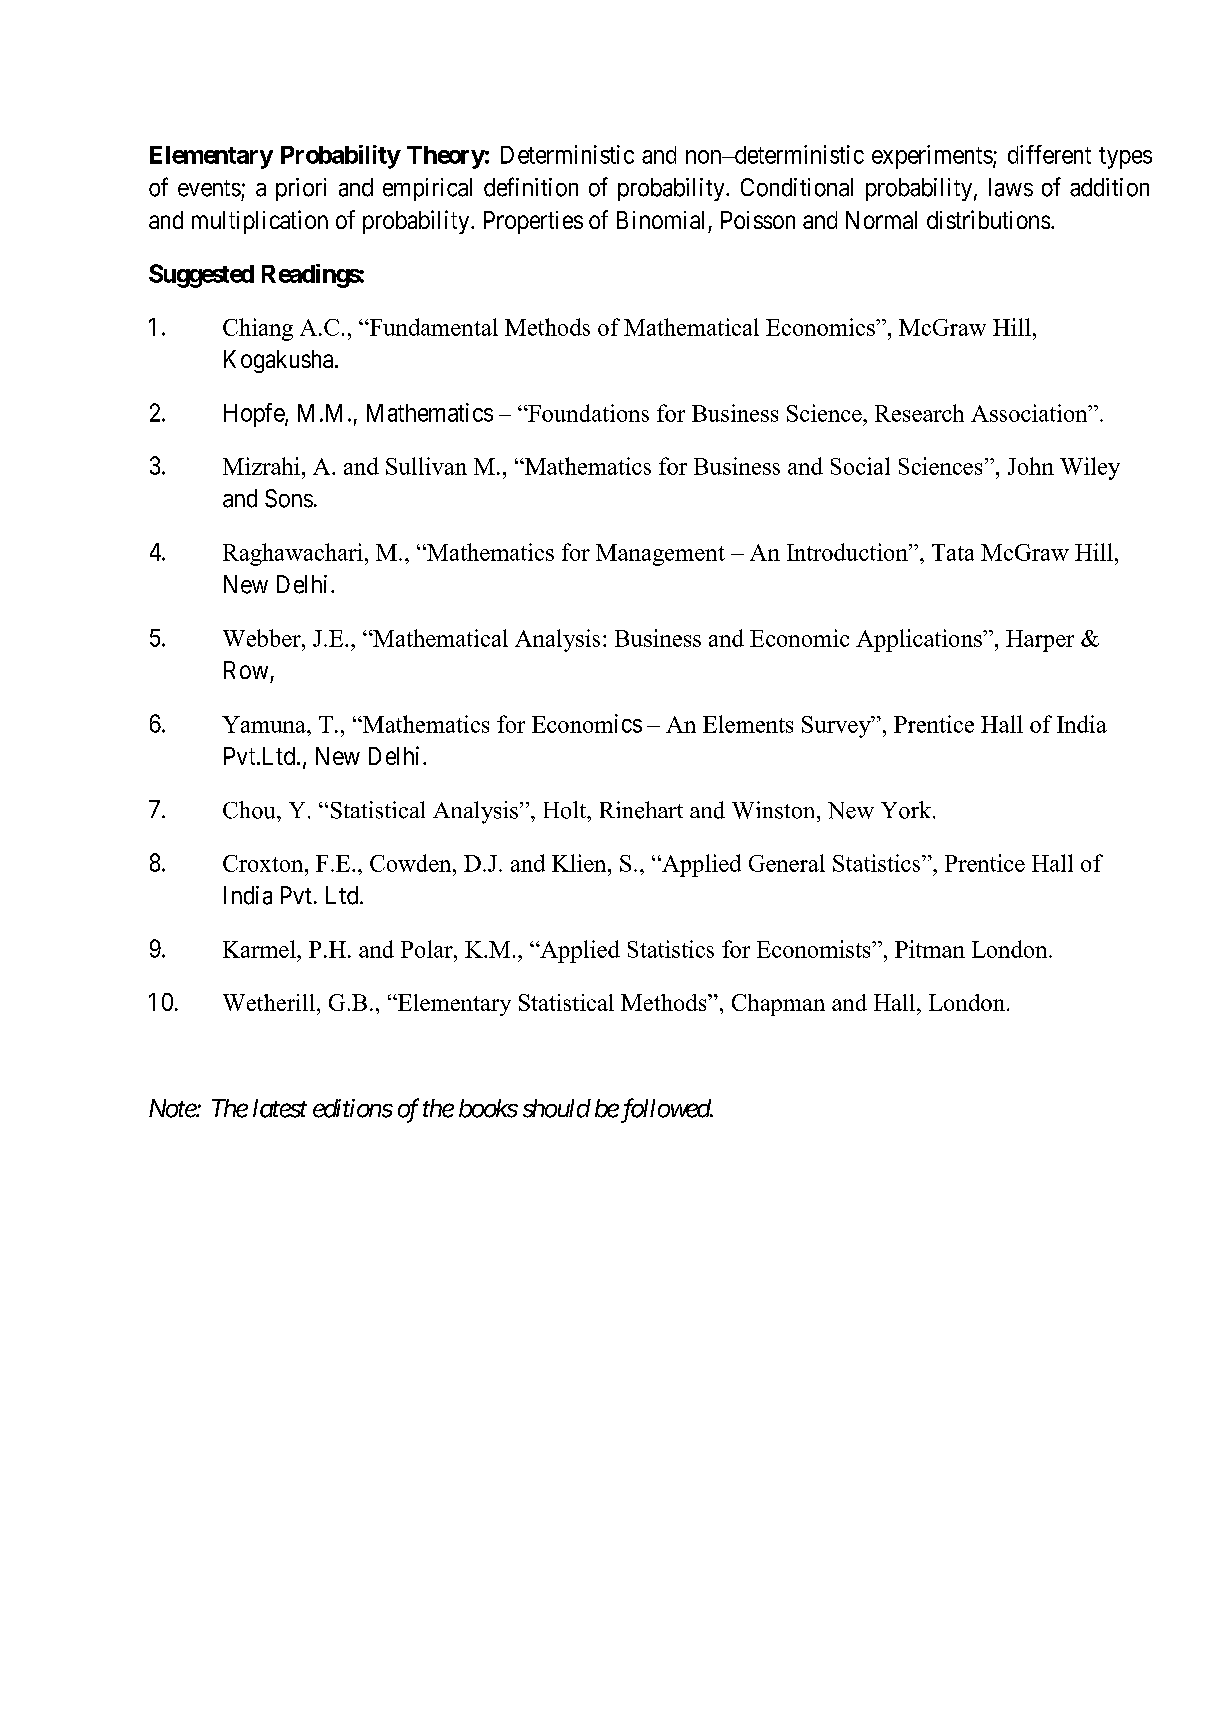 The image size is (1225, 1733). Describe the element at coordinates (660, 555) in the screenshot. I see `Management` at that location.
